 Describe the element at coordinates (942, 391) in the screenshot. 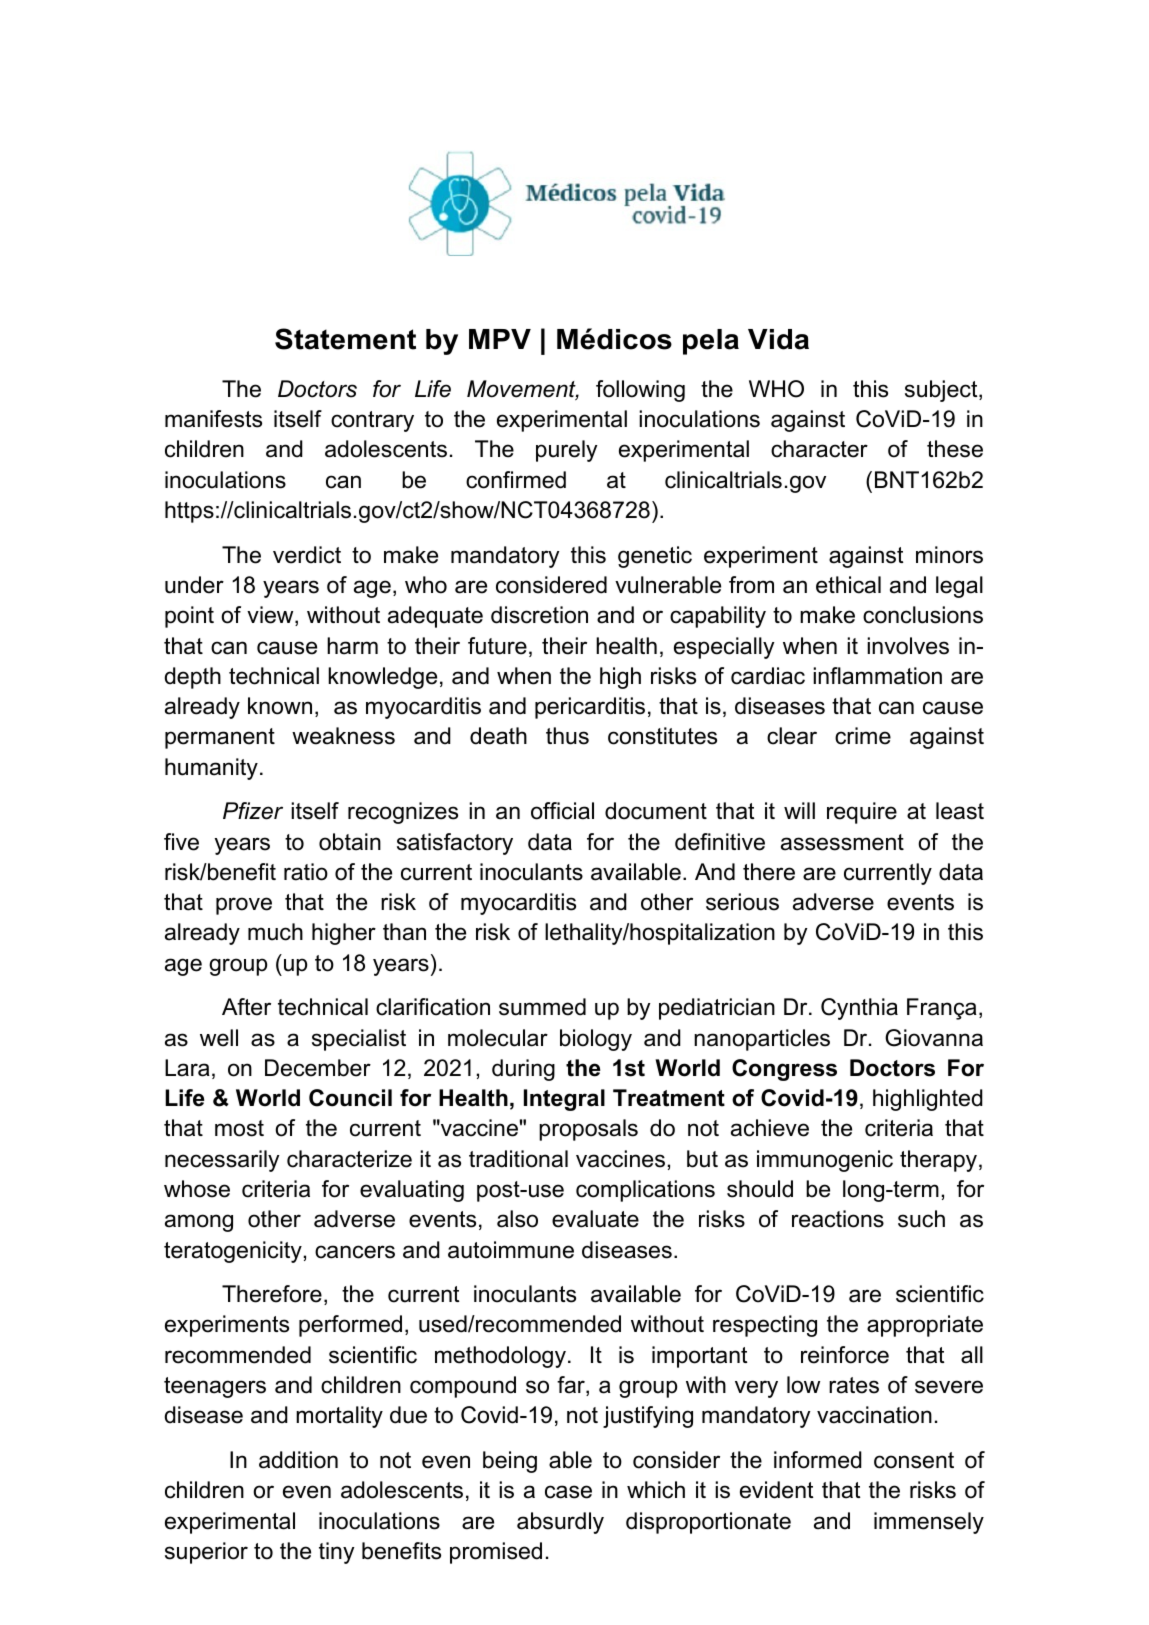

I see `subject` at that location.
